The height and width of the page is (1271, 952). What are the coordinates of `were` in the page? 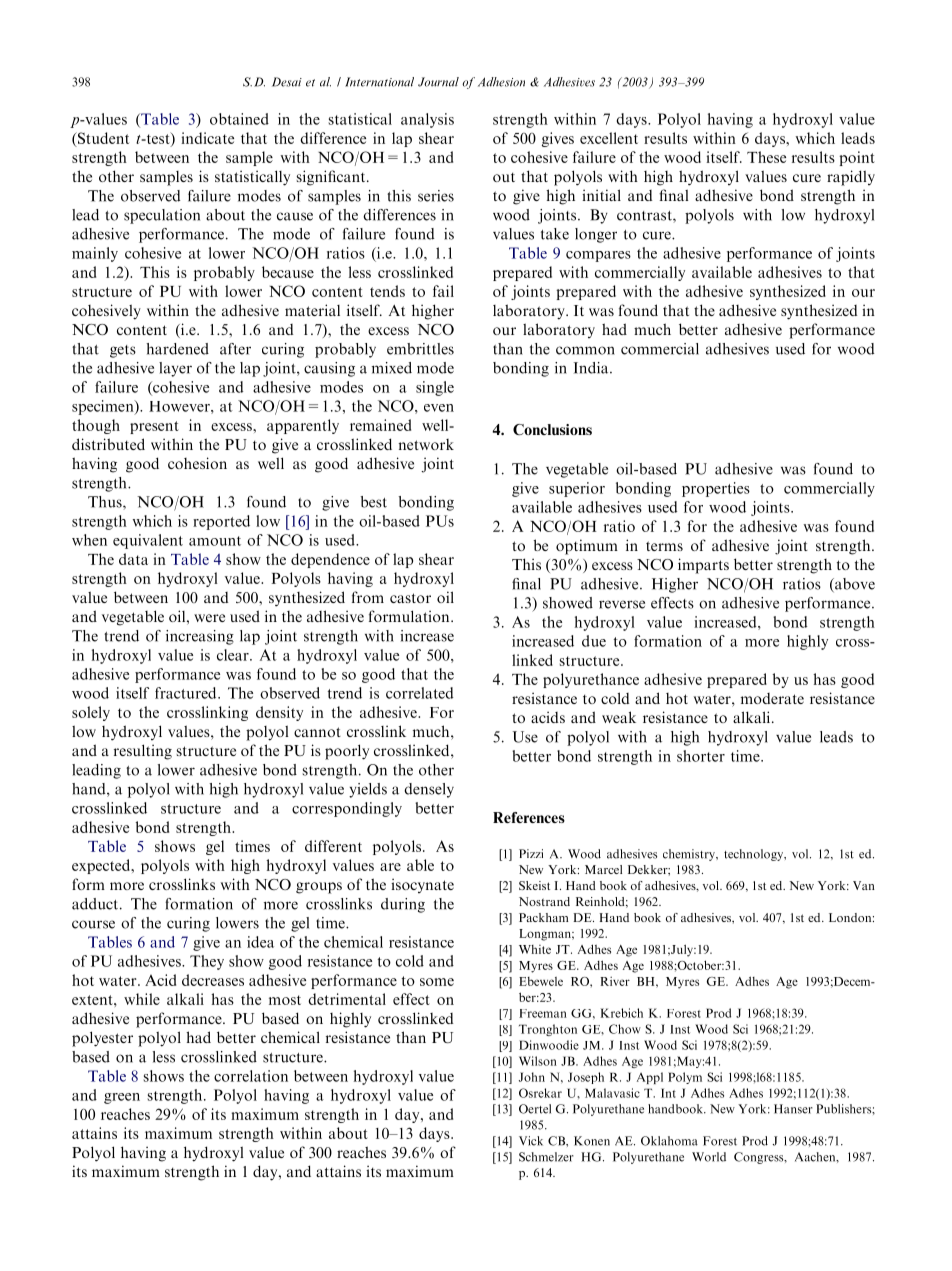 It's located at (209, 618).
